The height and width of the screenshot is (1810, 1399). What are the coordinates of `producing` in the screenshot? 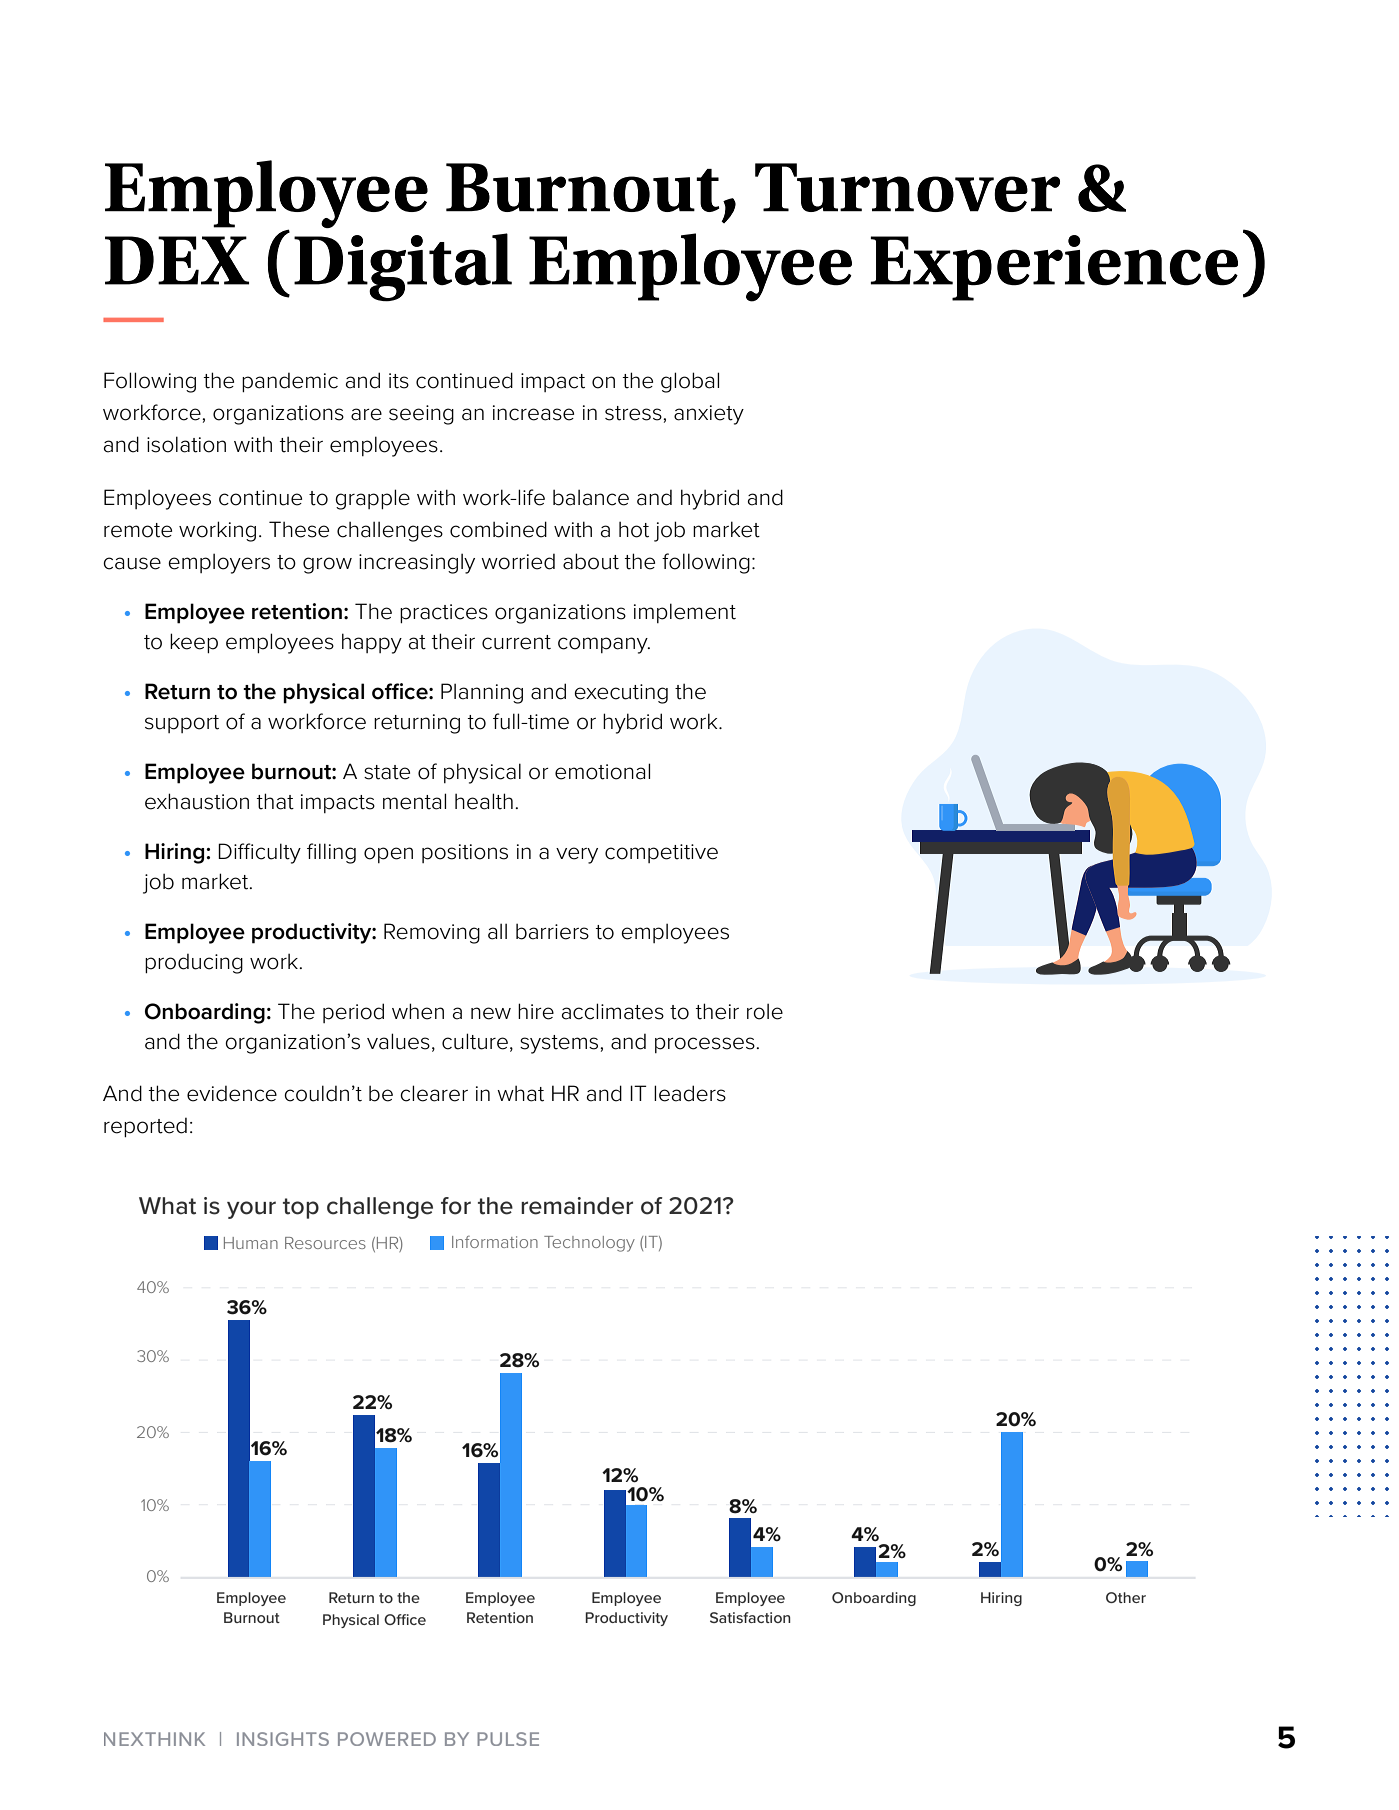 It's located at (194, 964).
